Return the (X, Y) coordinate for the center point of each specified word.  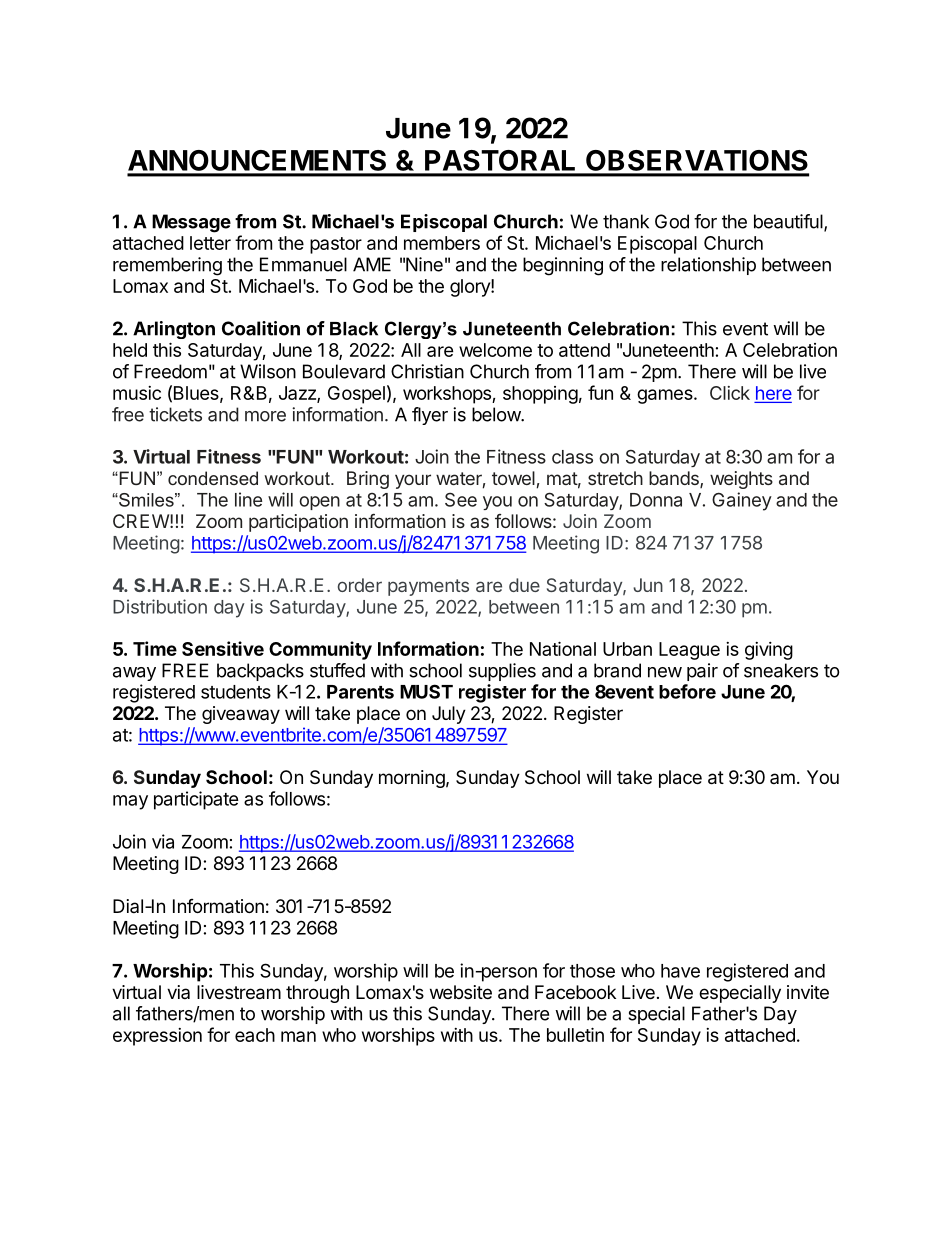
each (255, 1035)
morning (412, 779)
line (248, 499)
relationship (708, 266)
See (461, 499)
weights (741, 480)
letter (210, 243)
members (442, 243)
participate (196, 800)
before (687, 691)
